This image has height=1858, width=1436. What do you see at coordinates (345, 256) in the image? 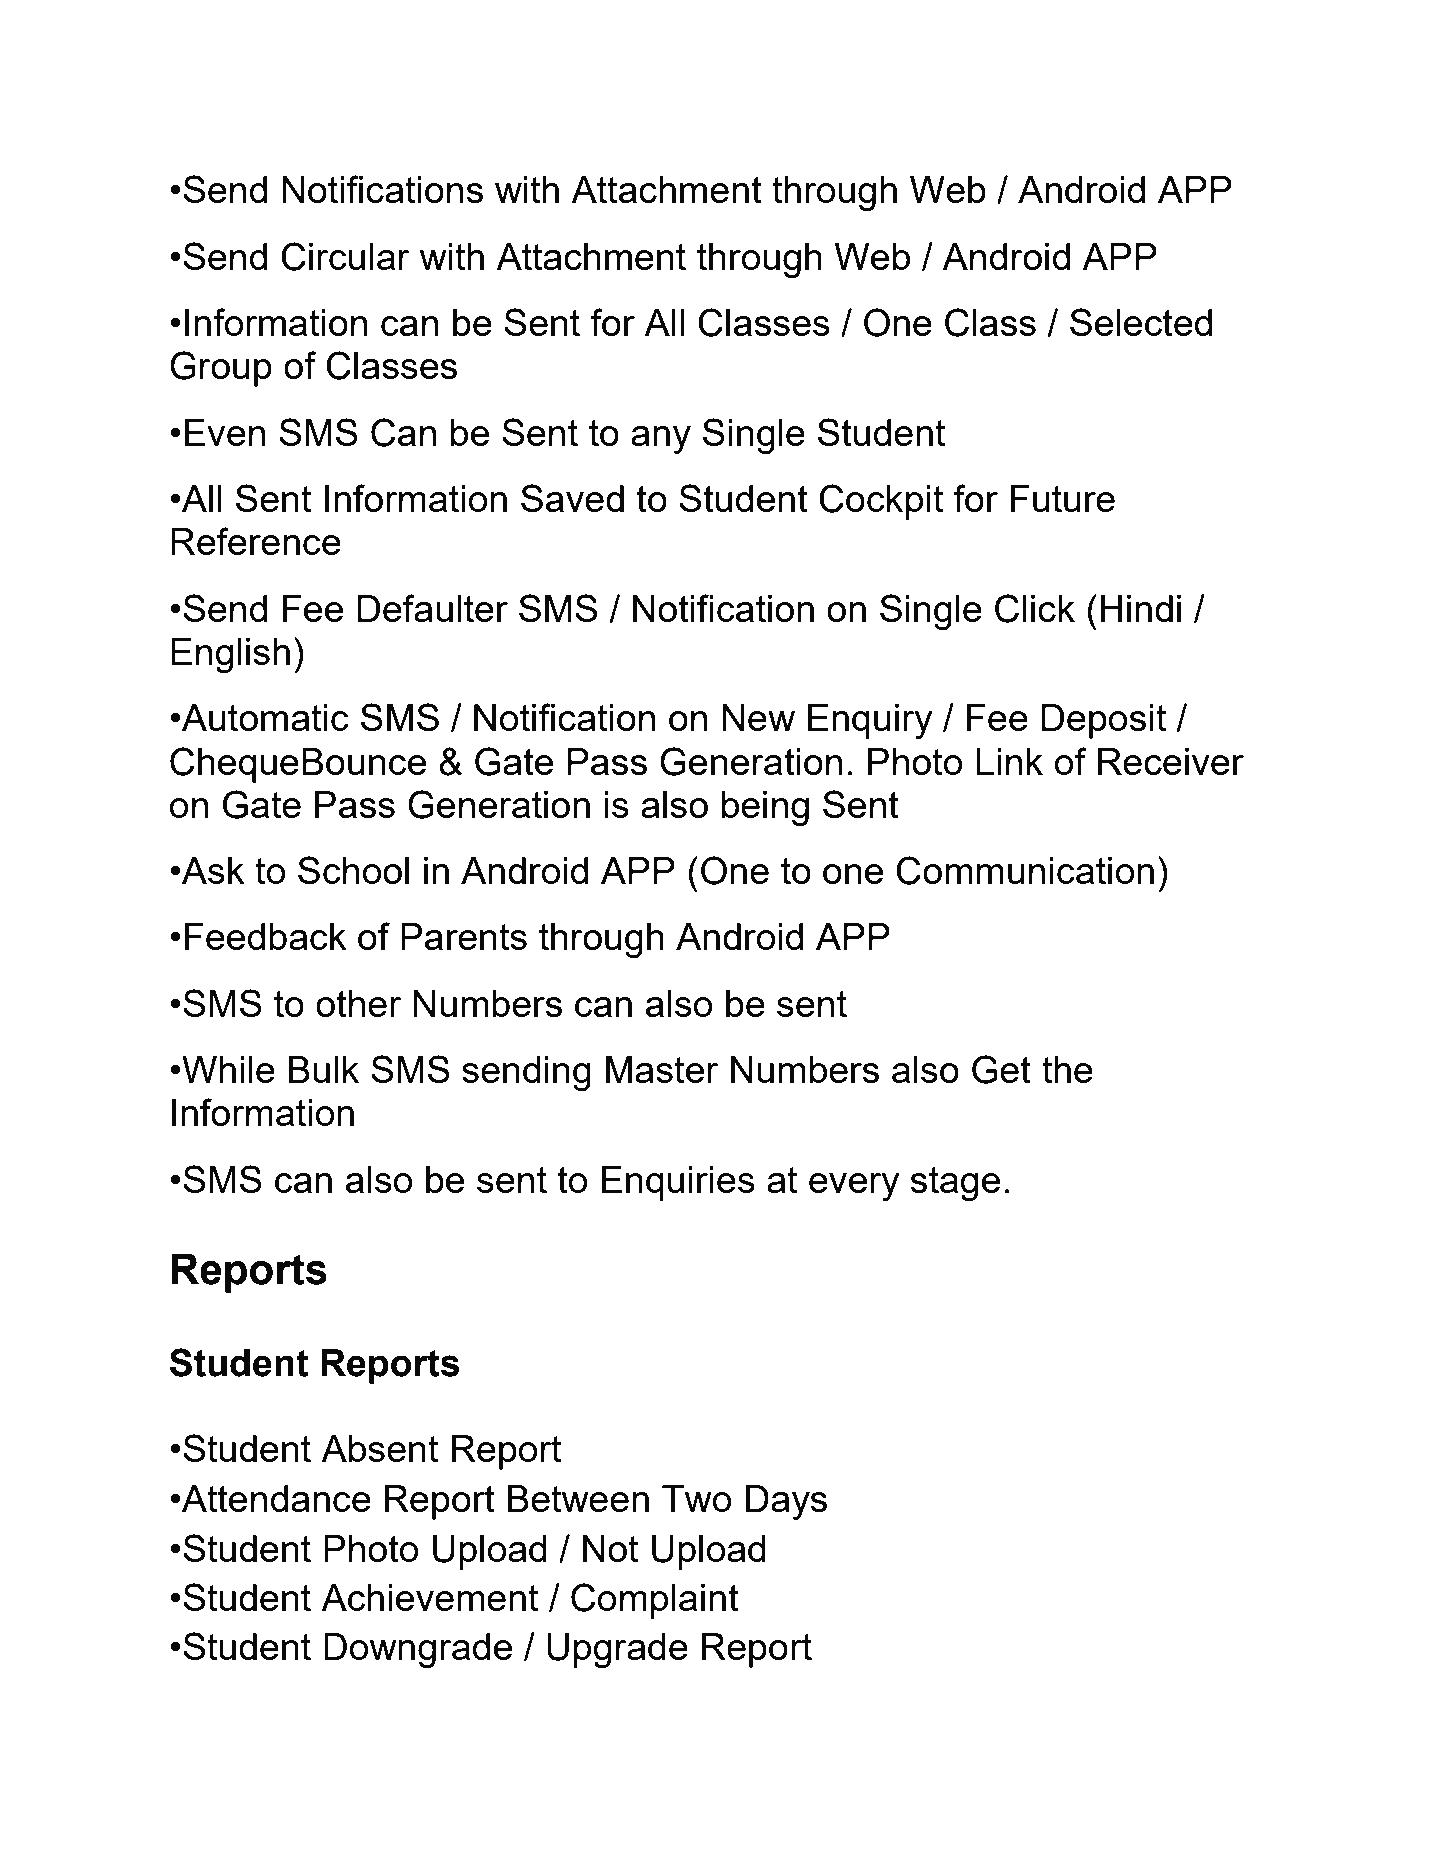
I see `Circular` at bounding box center [345, 256].
